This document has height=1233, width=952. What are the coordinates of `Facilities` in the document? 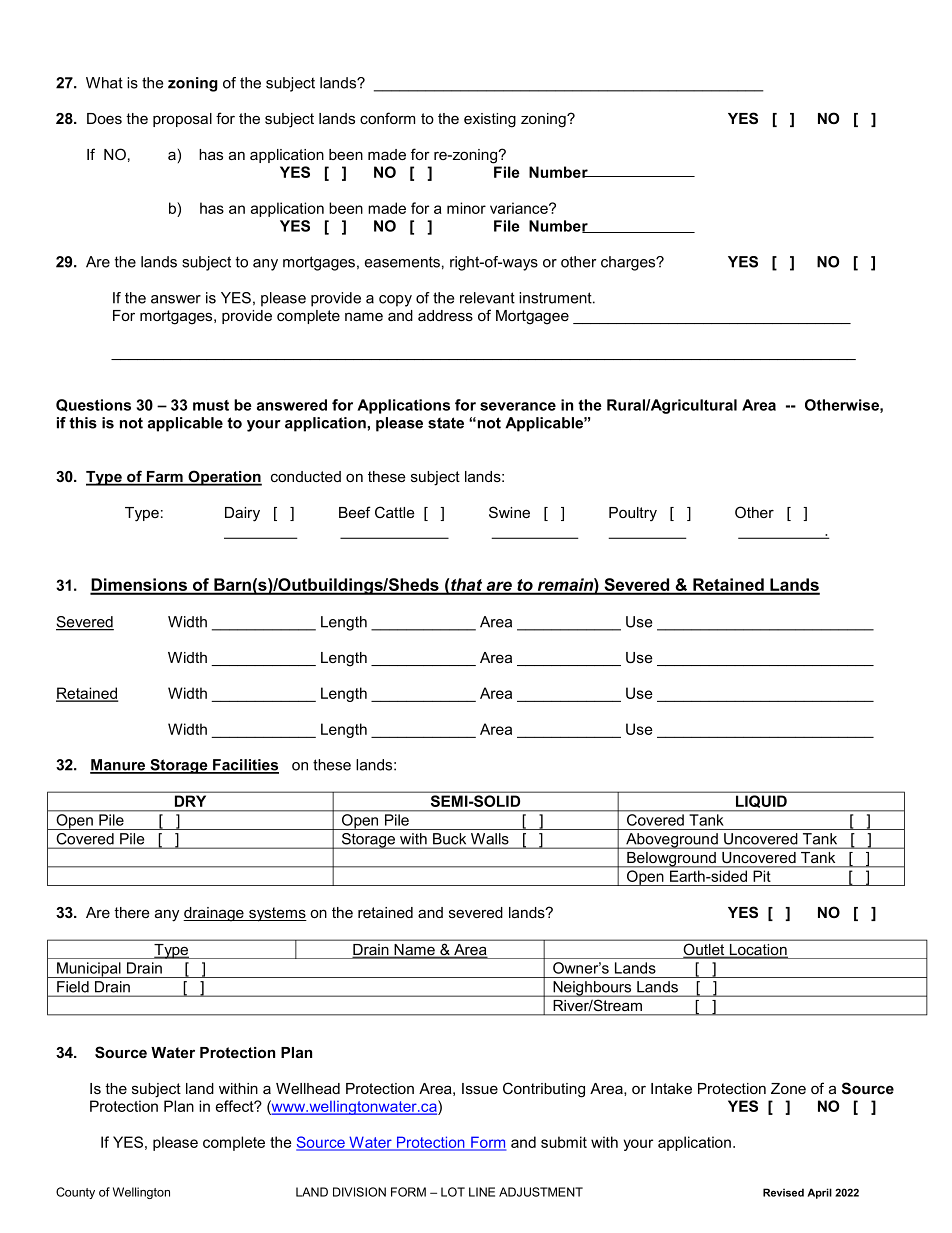 It's located at (245, 766).
